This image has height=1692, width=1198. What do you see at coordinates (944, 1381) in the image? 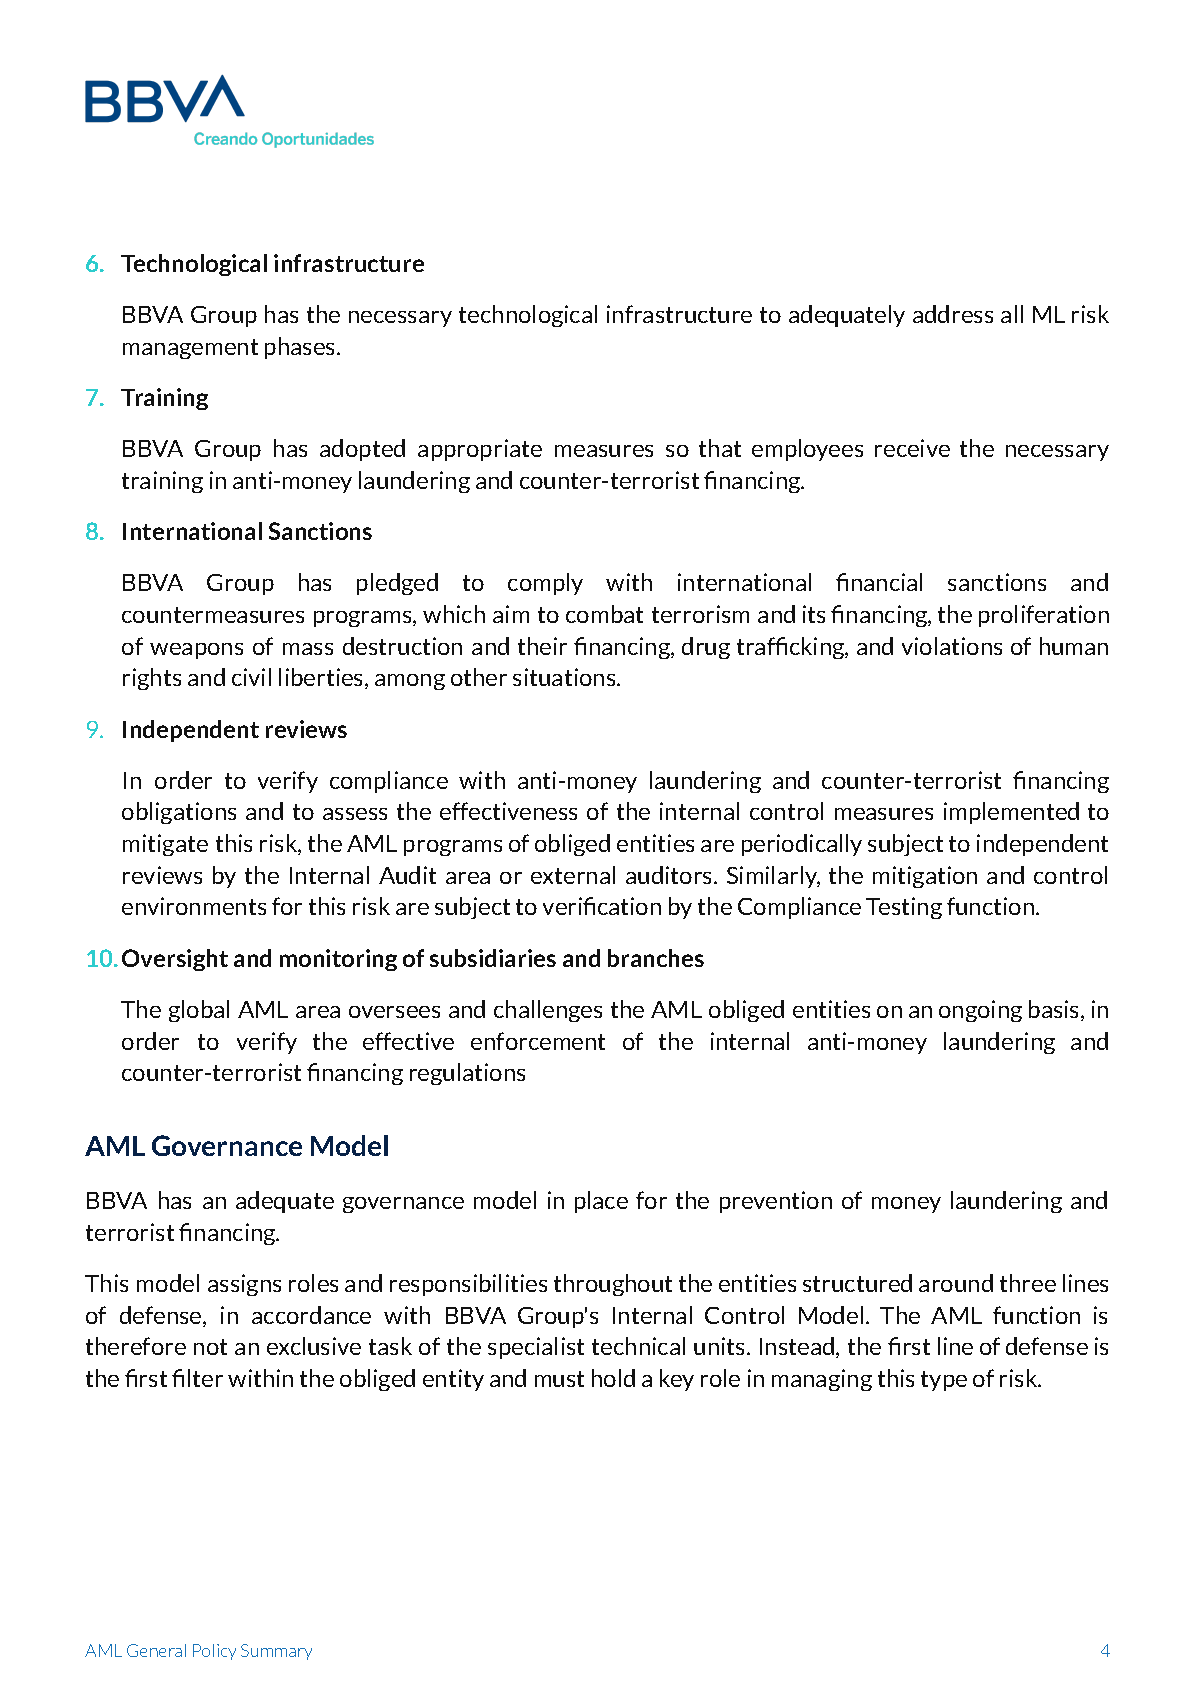
I see `type` at bounding box center [944, 1381].
